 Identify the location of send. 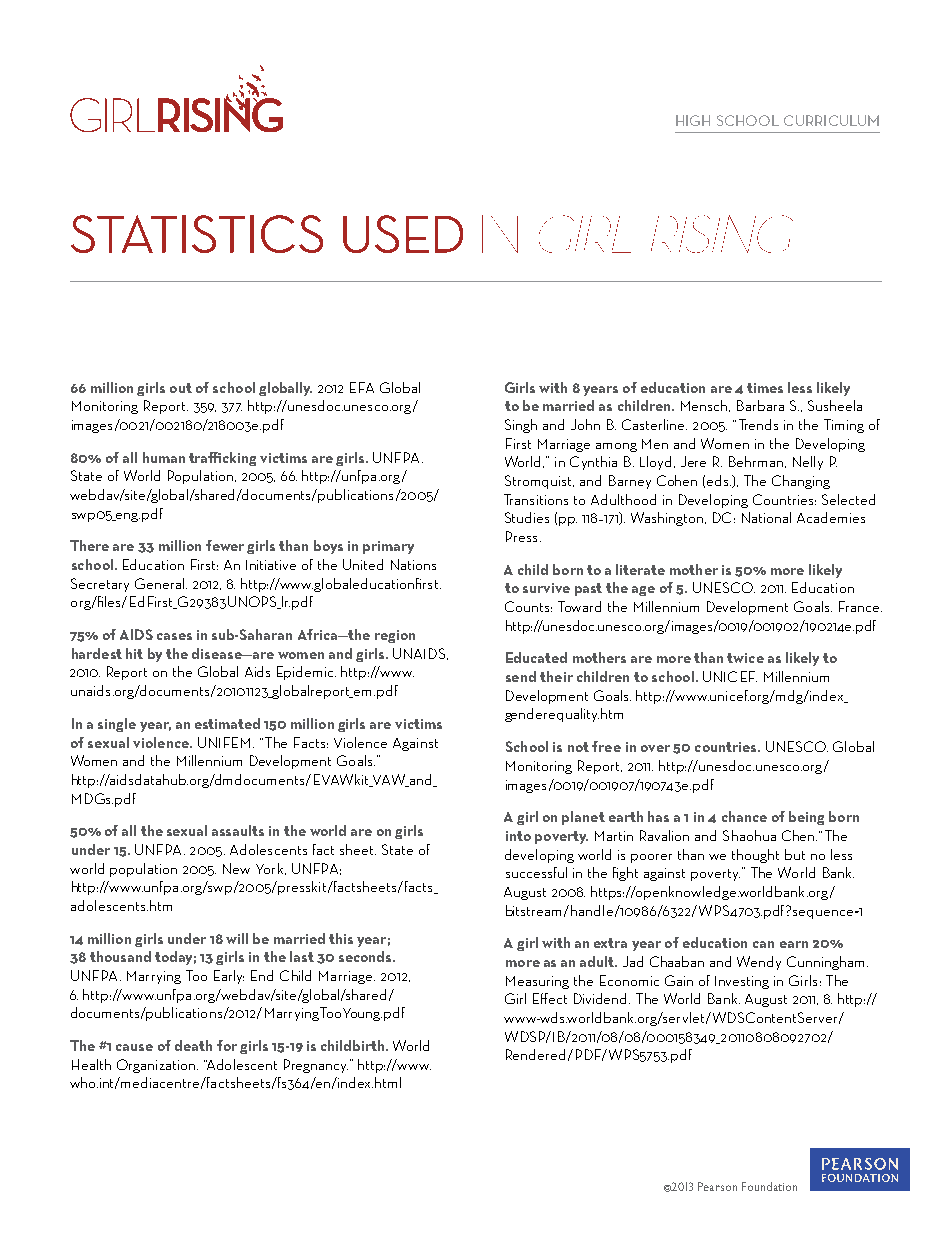
(521, 676).
